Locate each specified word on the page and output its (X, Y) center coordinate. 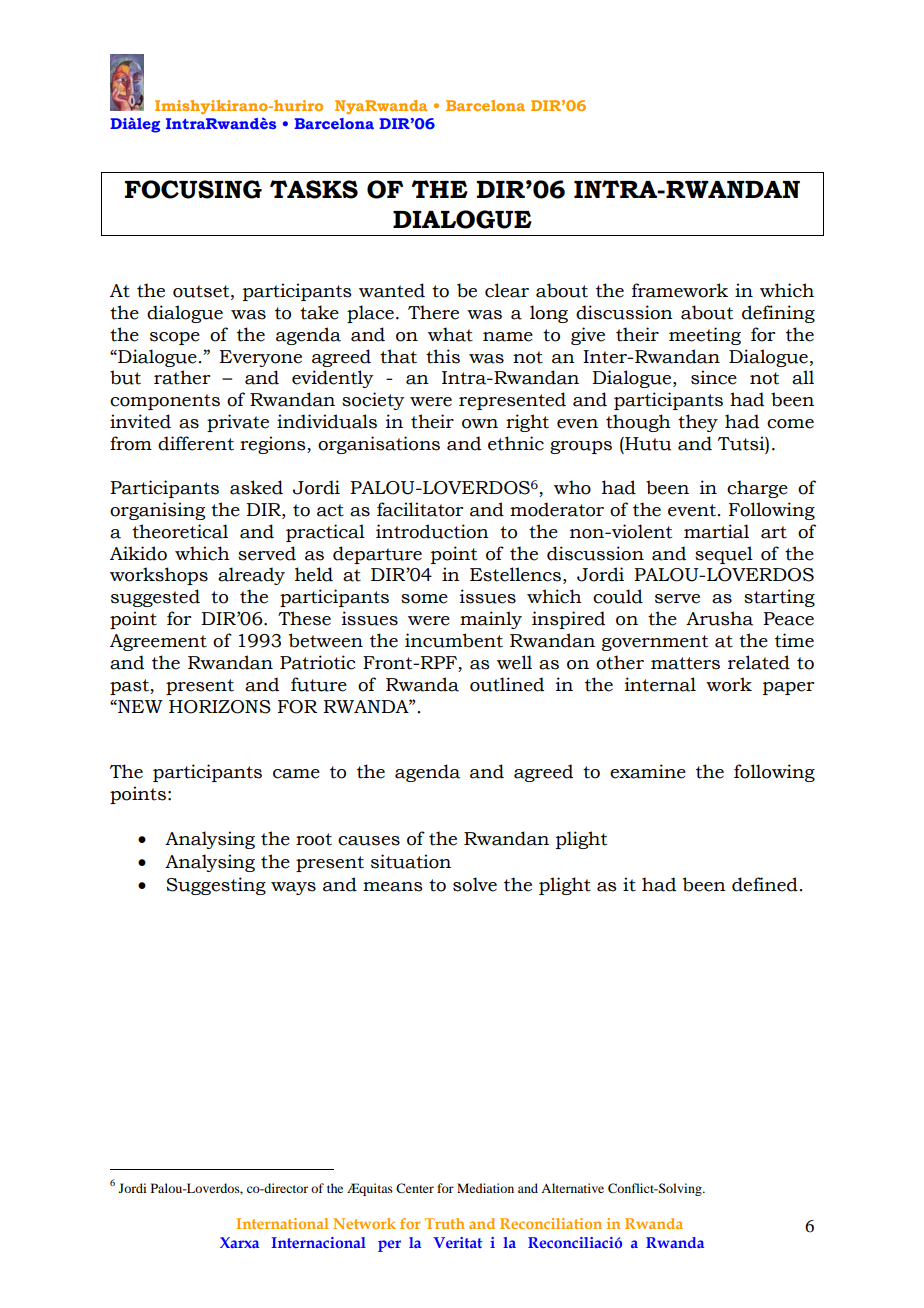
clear (507, 290)
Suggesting (216, 886)
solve (475, 884)
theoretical (180, 531)
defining (778, 314)
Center (415, 1188)
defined (765, 884)
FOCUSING (193, 189)
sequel (724, 555)
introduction (432, 531)
